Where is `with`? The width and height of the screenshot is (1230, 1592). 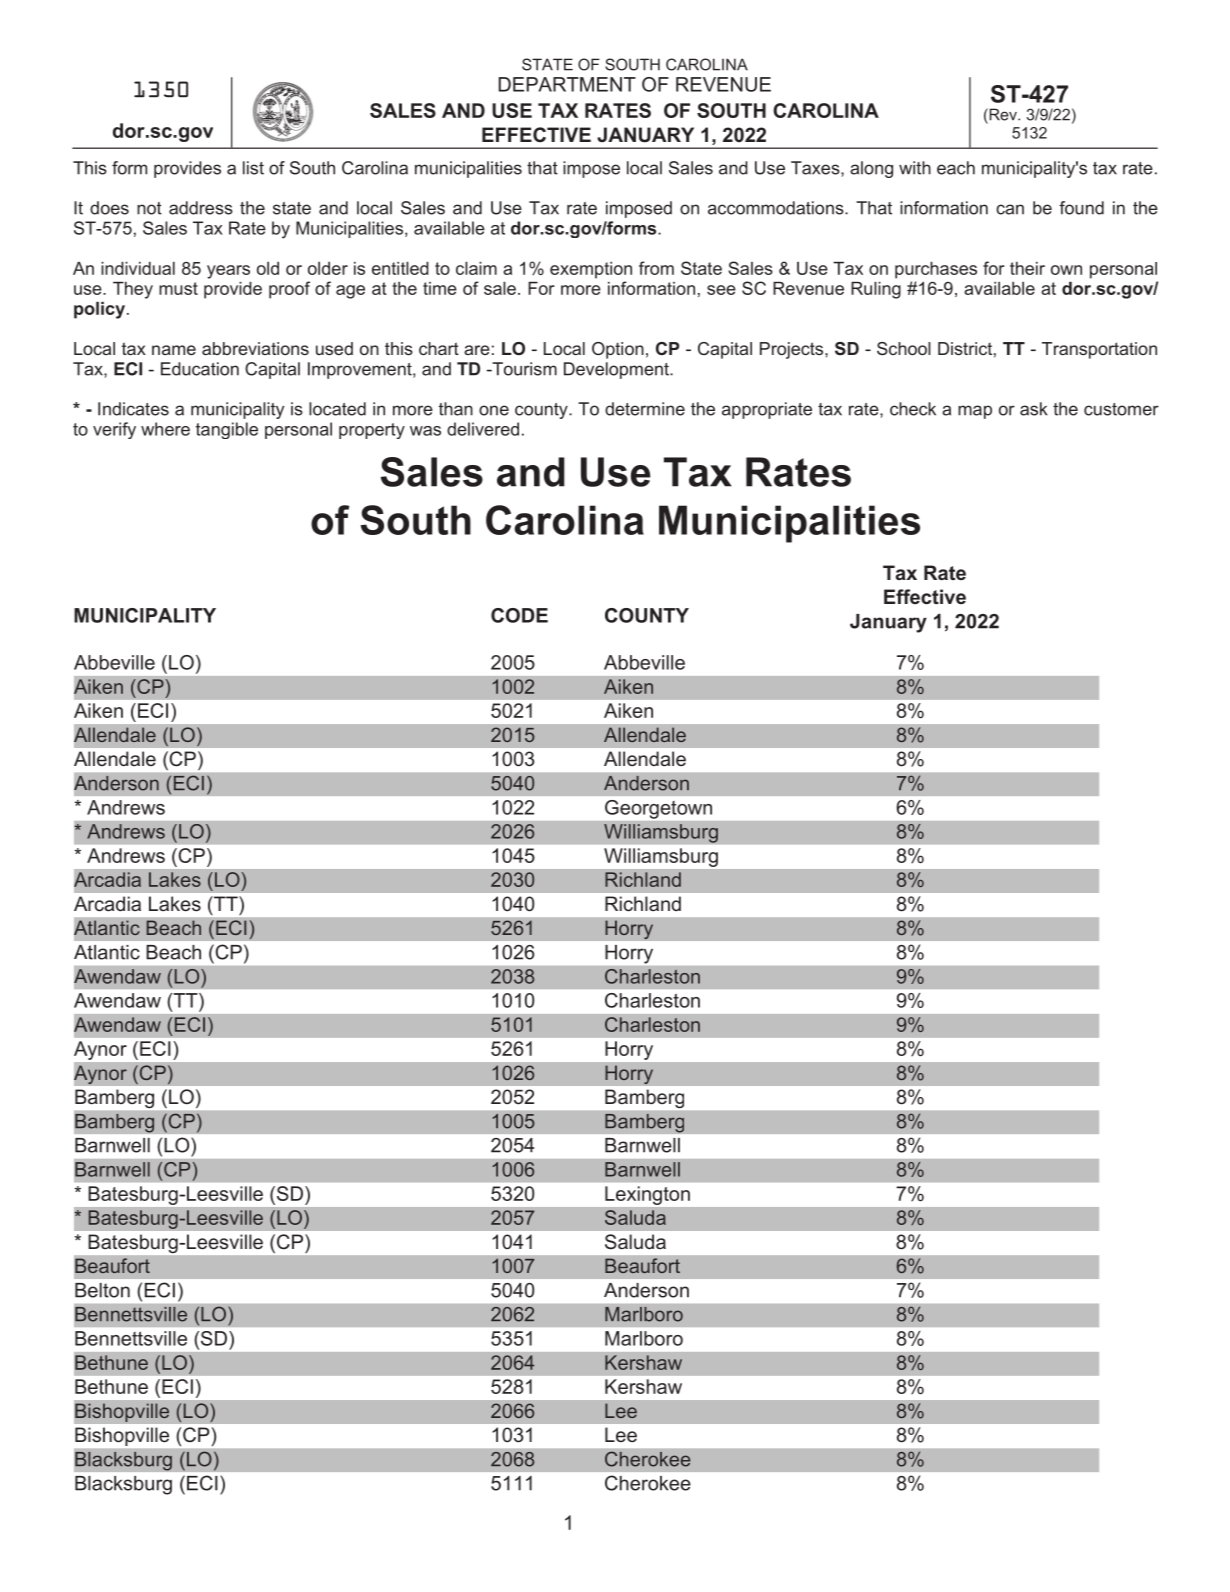 with is located at coordinates (915, 168).
